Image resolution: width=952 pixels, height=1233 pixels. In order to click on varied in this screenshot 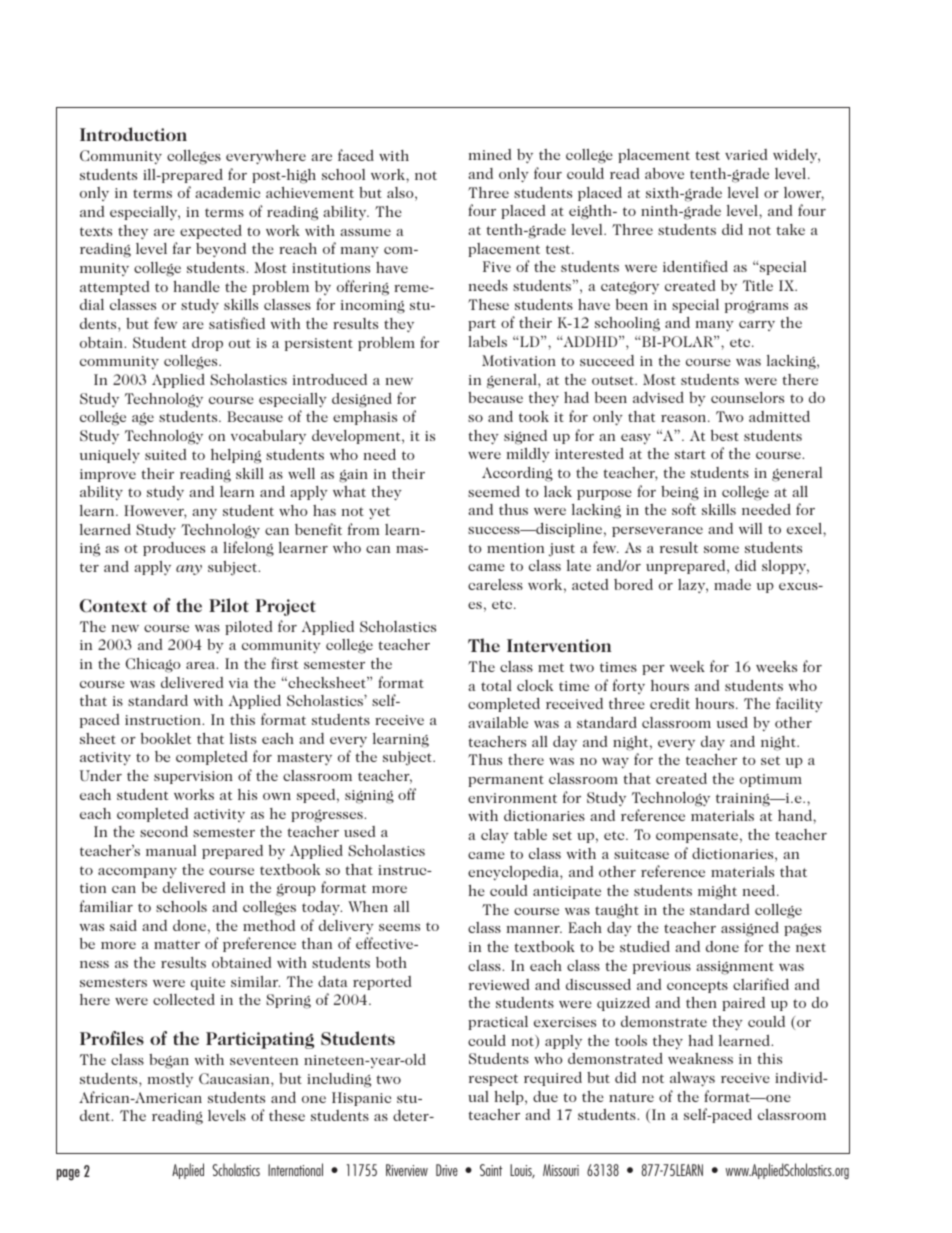, I will do `click(746, 154)`.
